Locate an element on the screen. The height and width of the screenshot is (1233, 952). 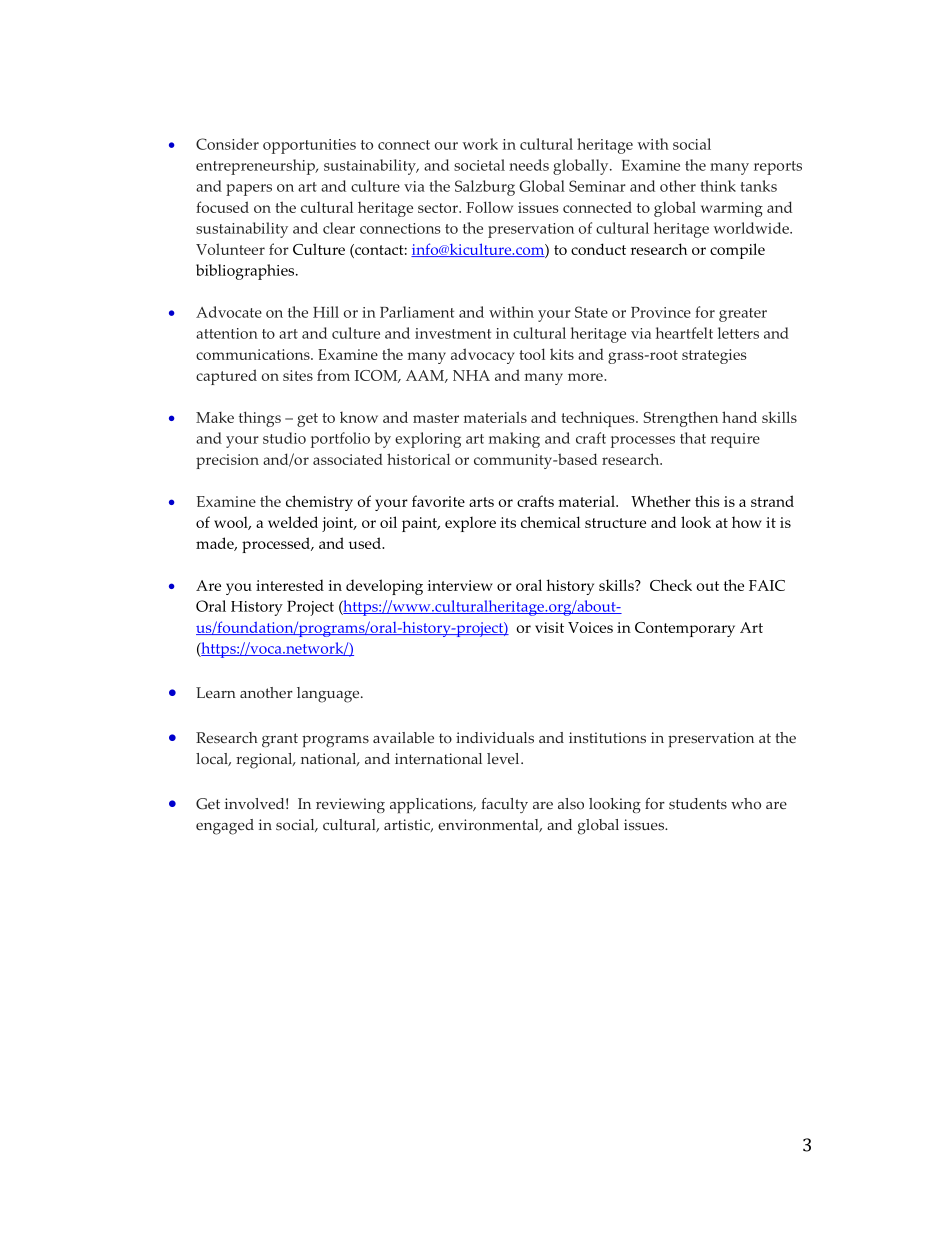
students is located at coordinates (698, 804).
